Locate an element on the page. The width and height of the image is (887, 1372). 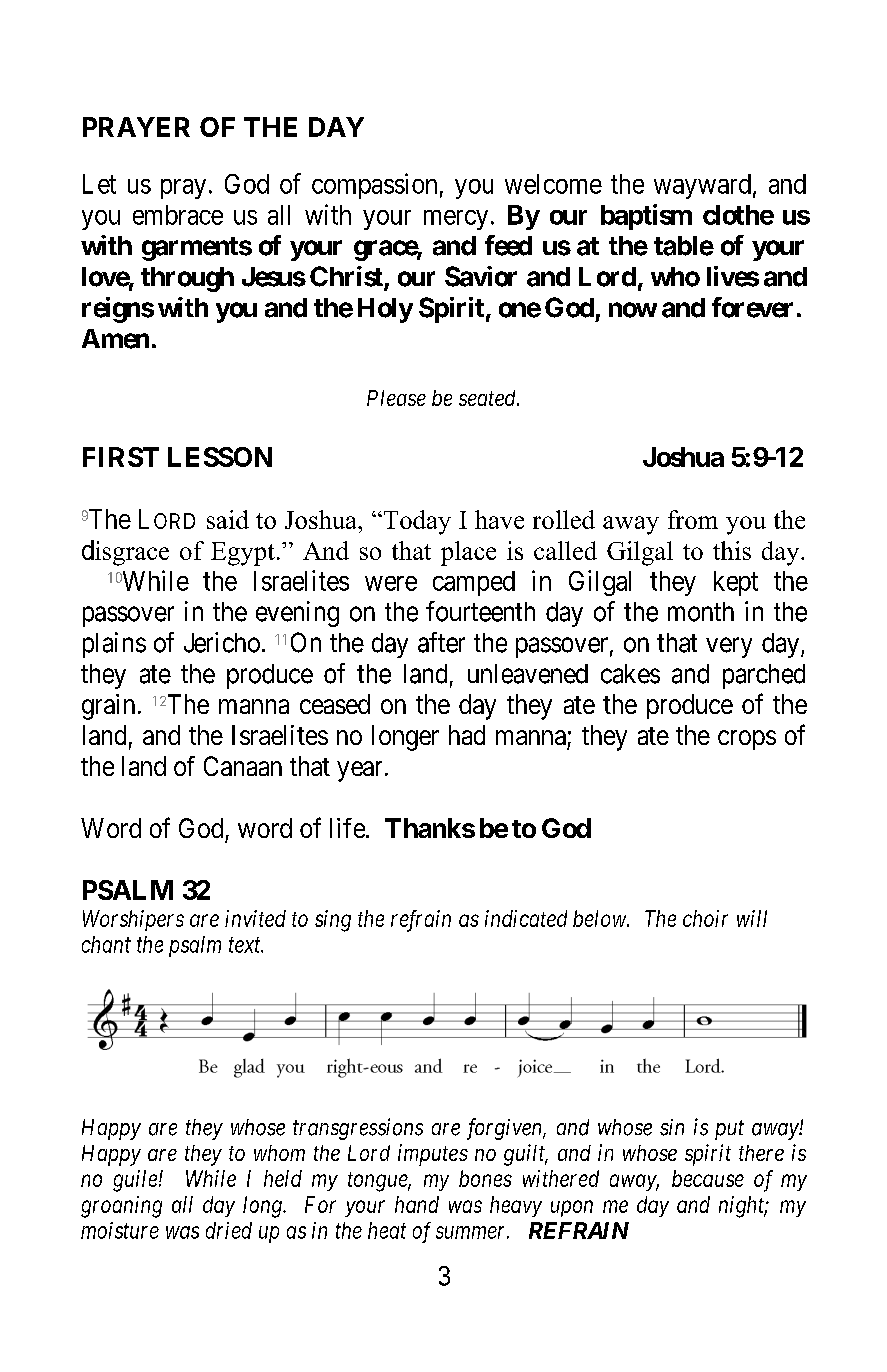
guile is located at coordinates (135, 1181).
